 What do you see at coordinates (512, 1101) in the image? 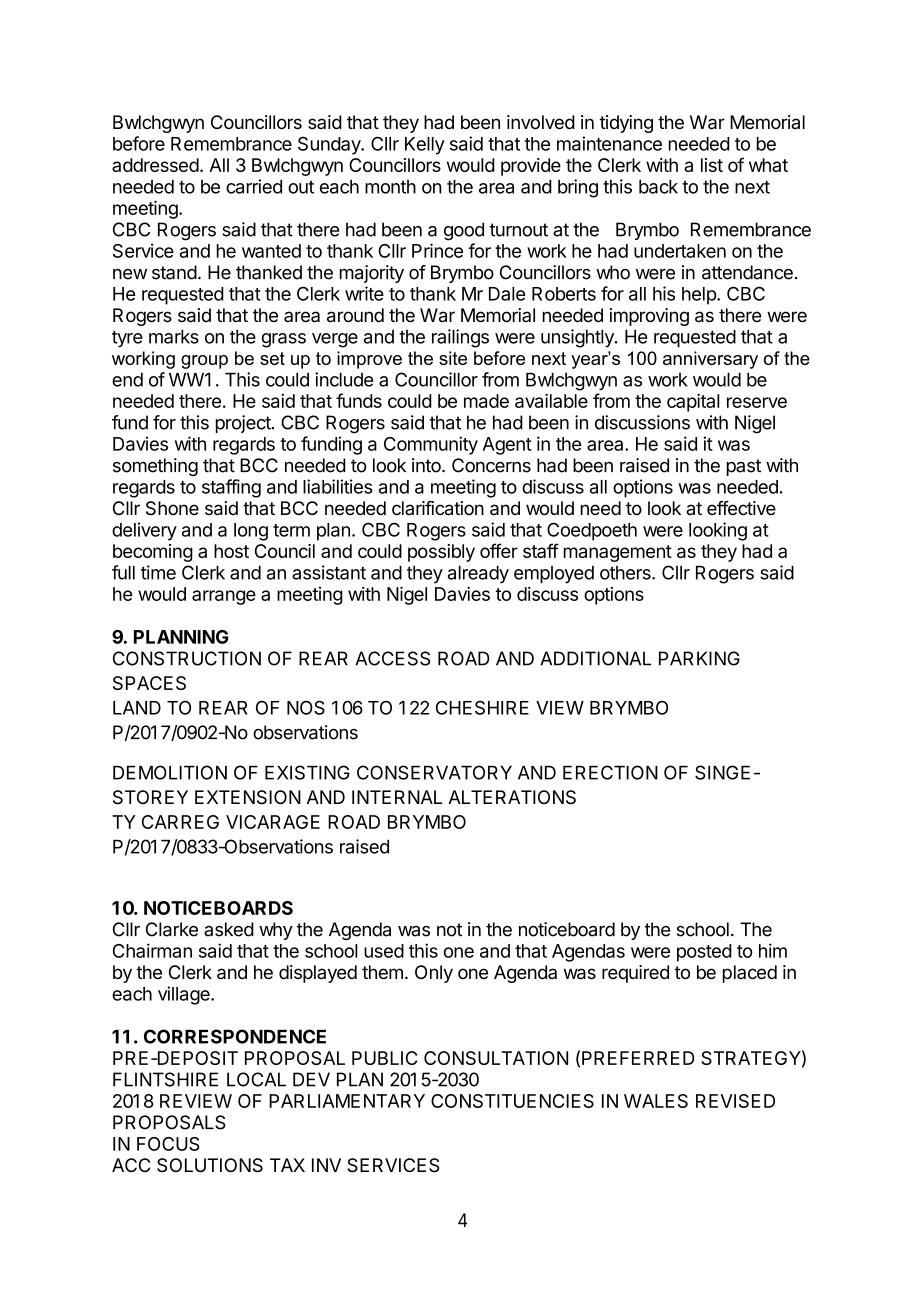
I see `CONSTITUENCIES` at bounding box center [512, 1101].
